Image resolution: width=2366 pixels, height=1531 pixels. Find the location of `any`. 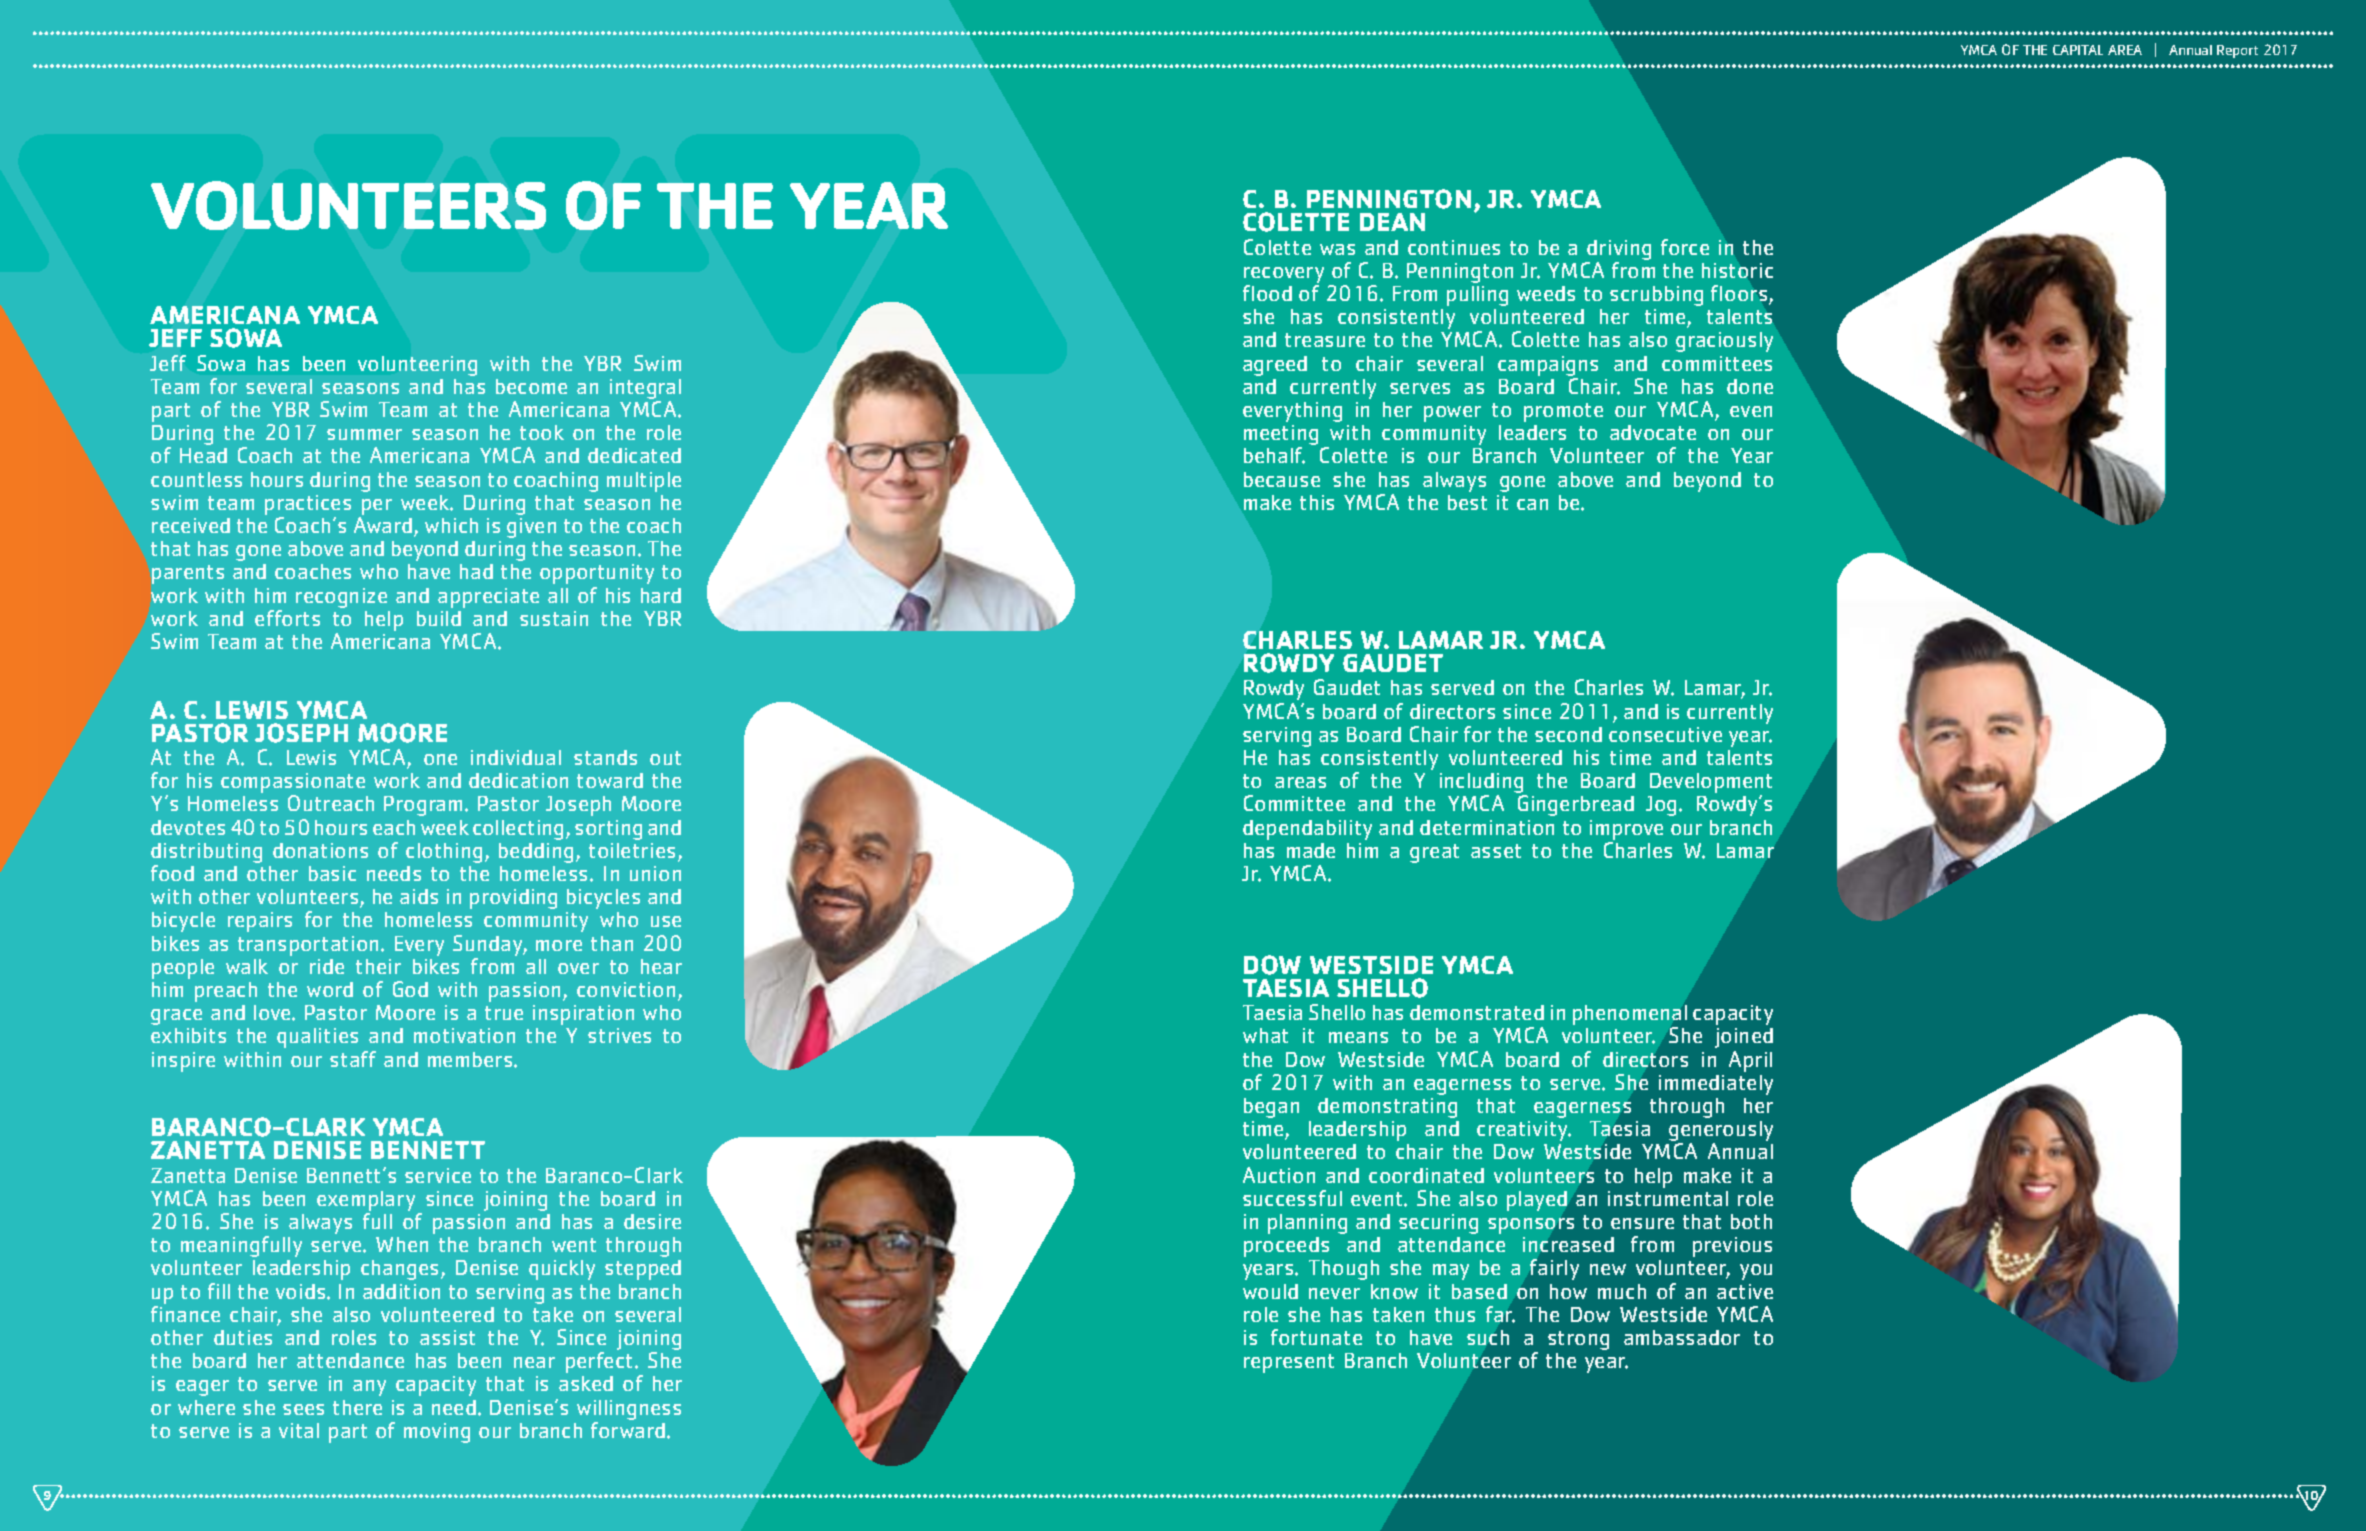

any is located at coordinates (369, 1388).
